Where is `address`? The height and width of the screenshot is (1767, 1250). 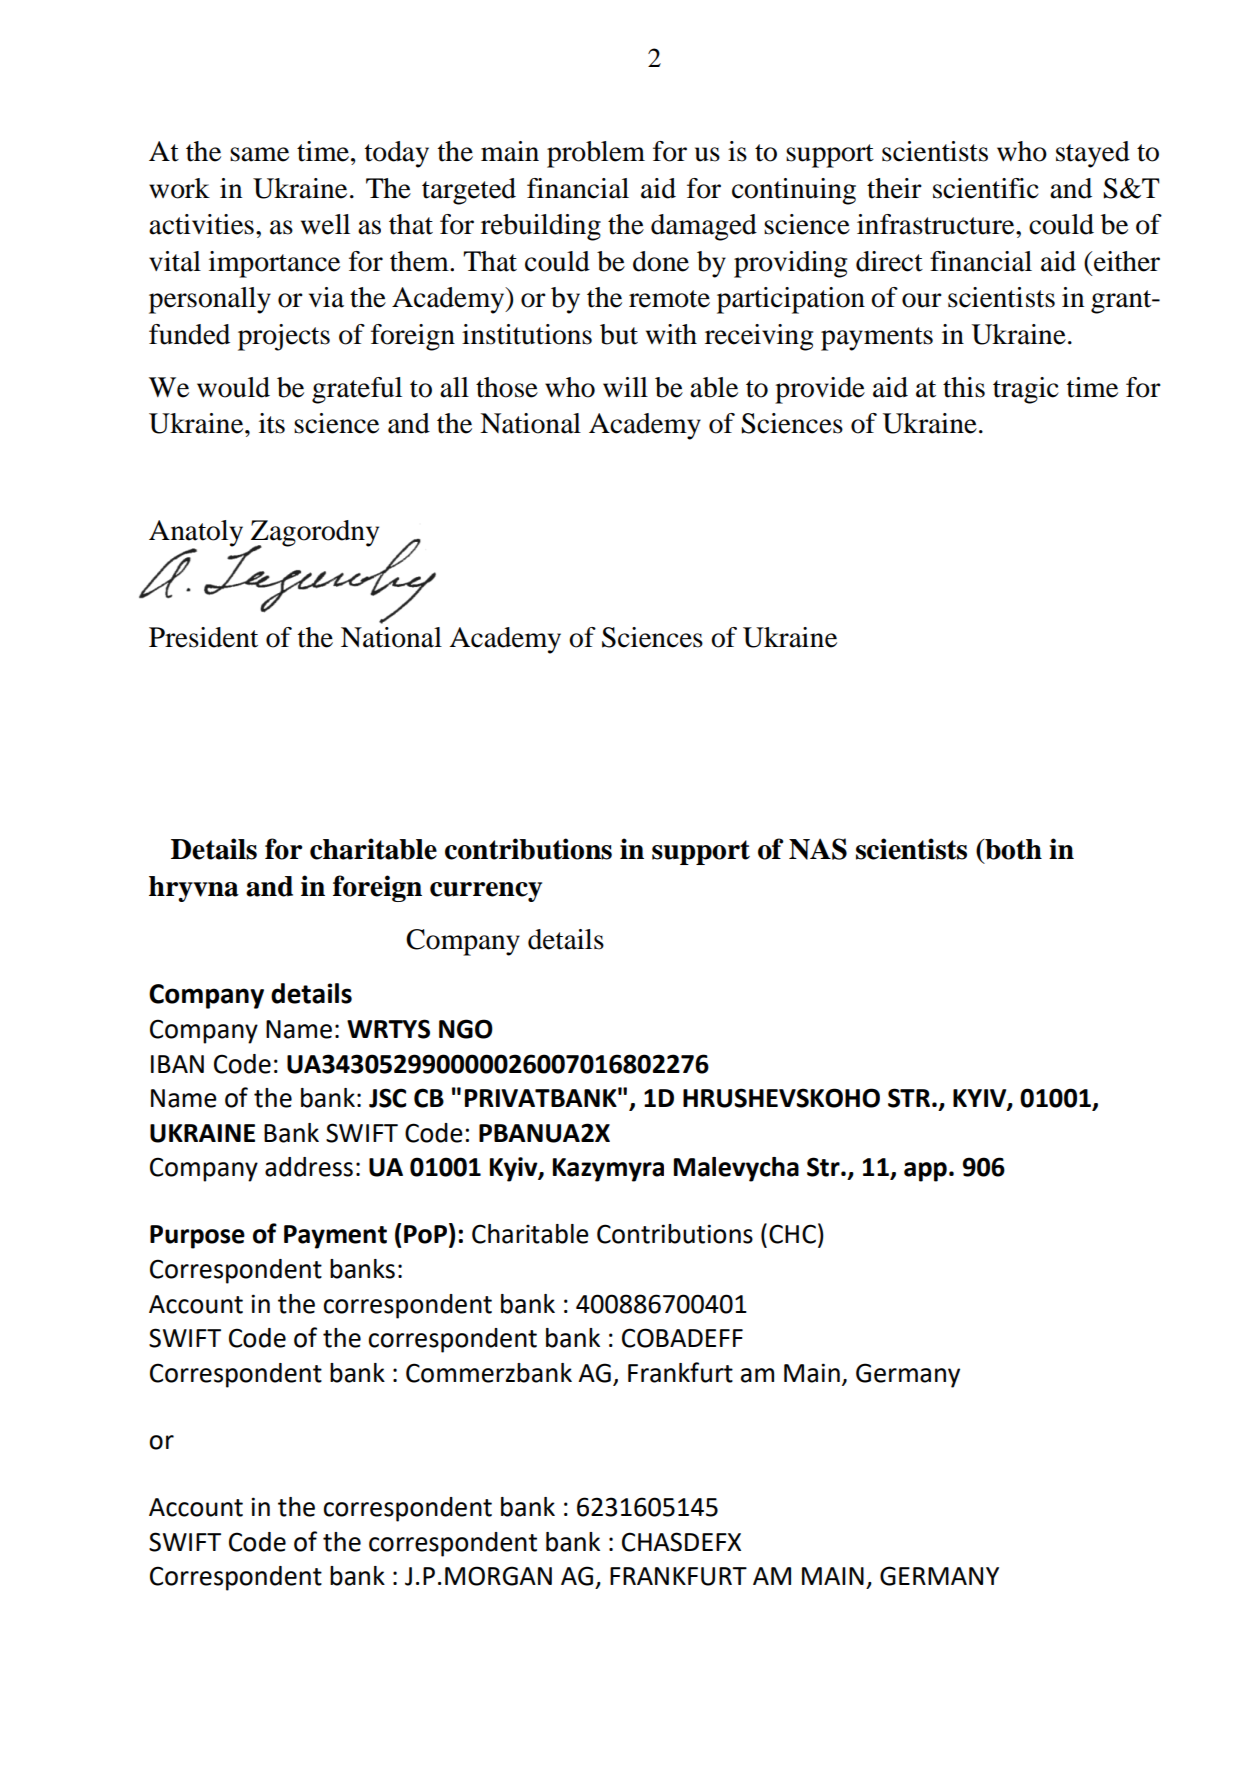
address is located at coordinates (309, 1167).
